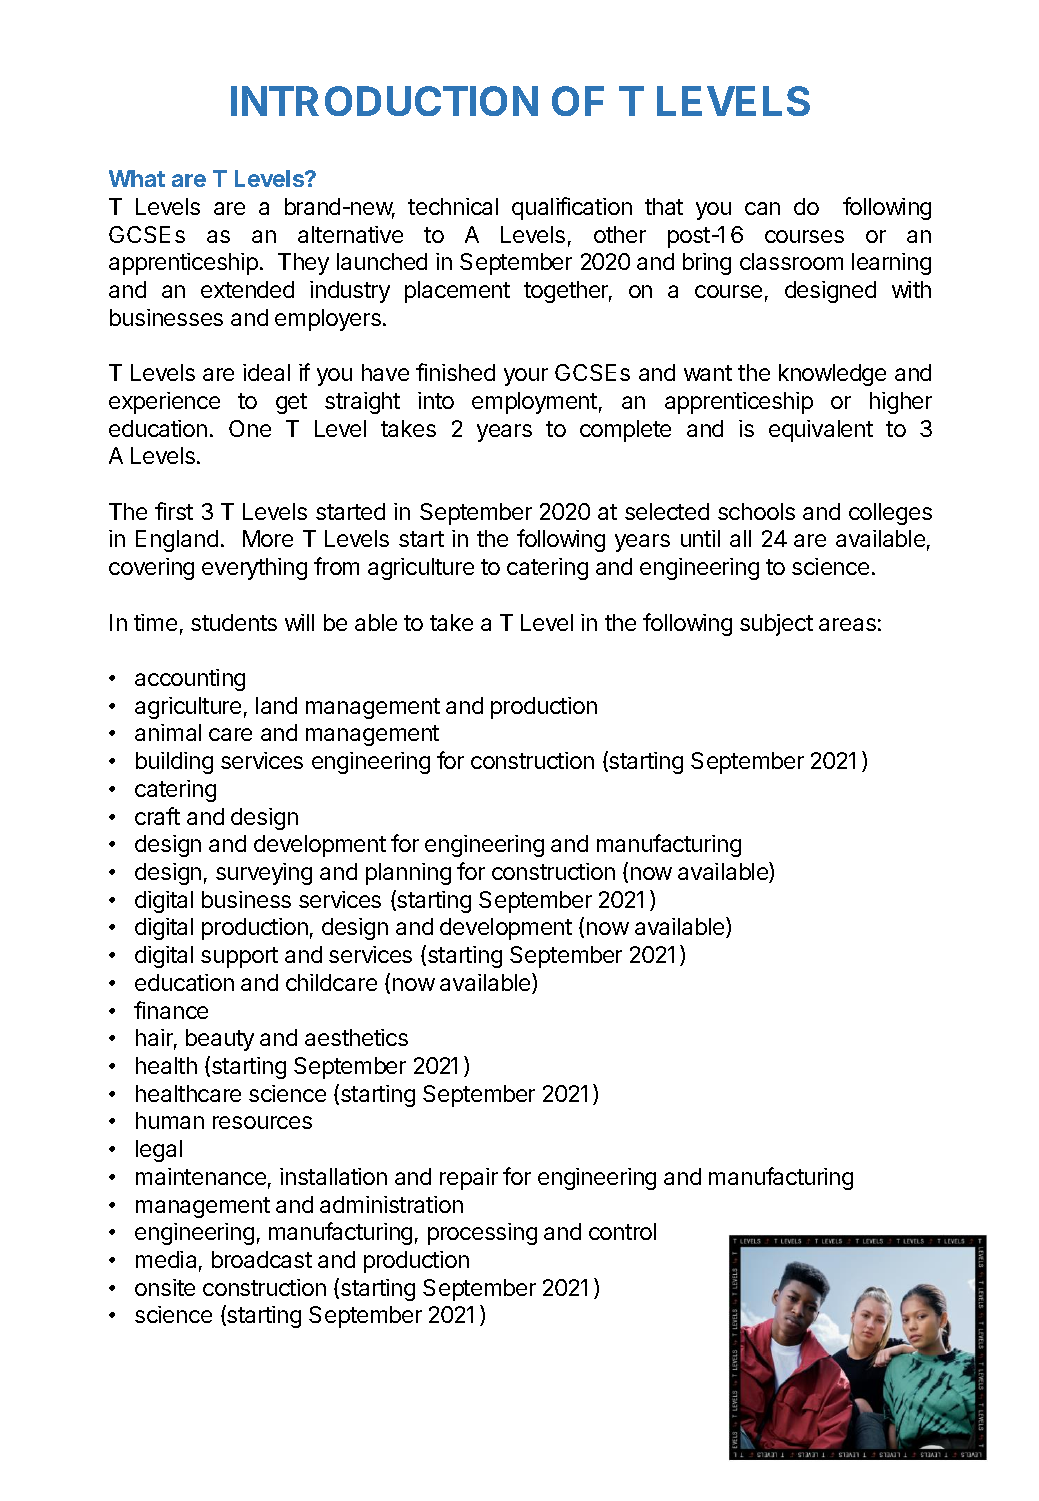  Describe the element at coordinates (572, 208) in the screenshot. I see `qualification` at that location.
